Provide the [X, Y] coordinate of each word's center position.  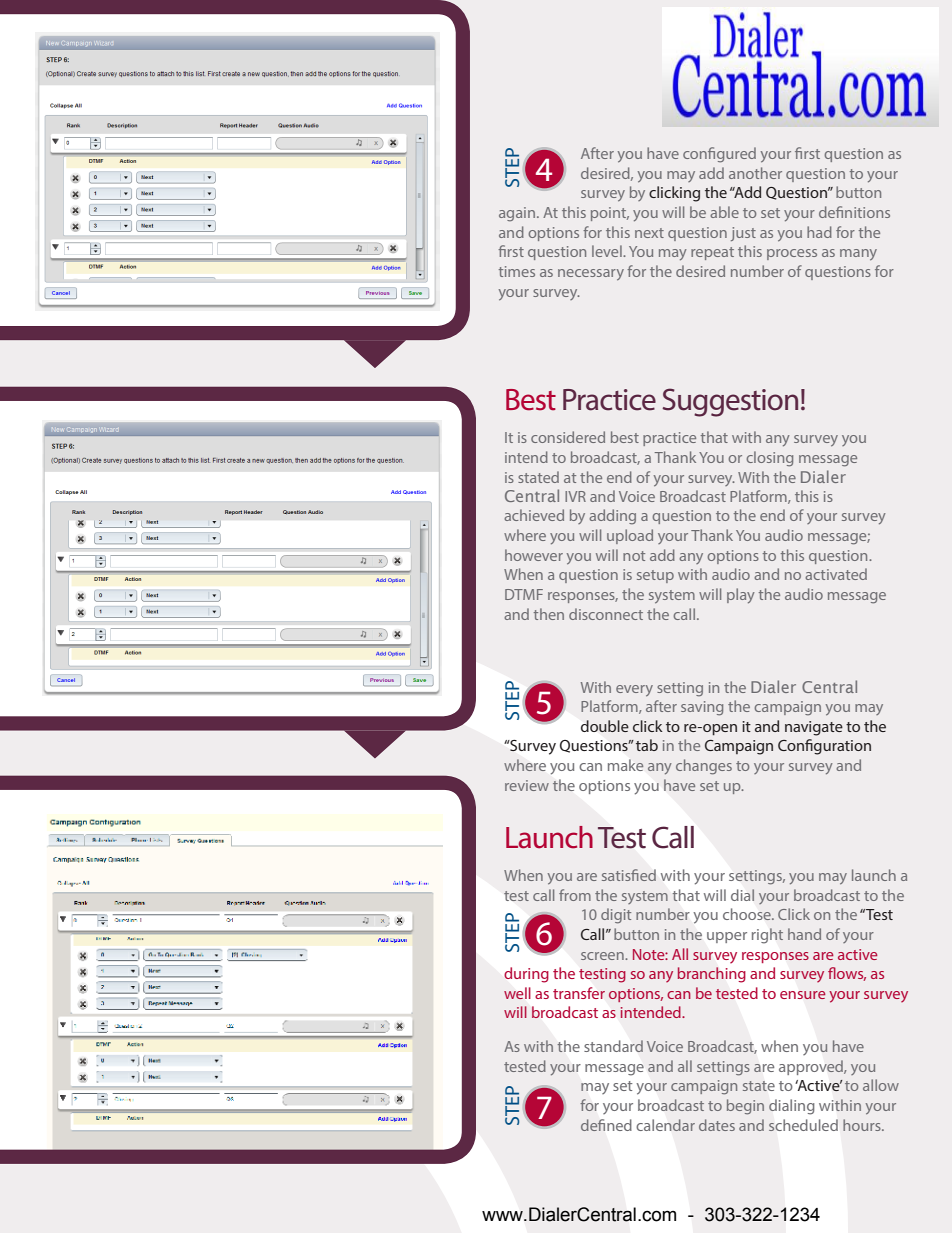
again [517, 214]
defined [606, 1125]
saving [702, 708]
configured [719, 155]
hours [863, 1125]
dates [717, 1125]
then [549, 614]
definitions [854, 212]
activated [836, 574]
